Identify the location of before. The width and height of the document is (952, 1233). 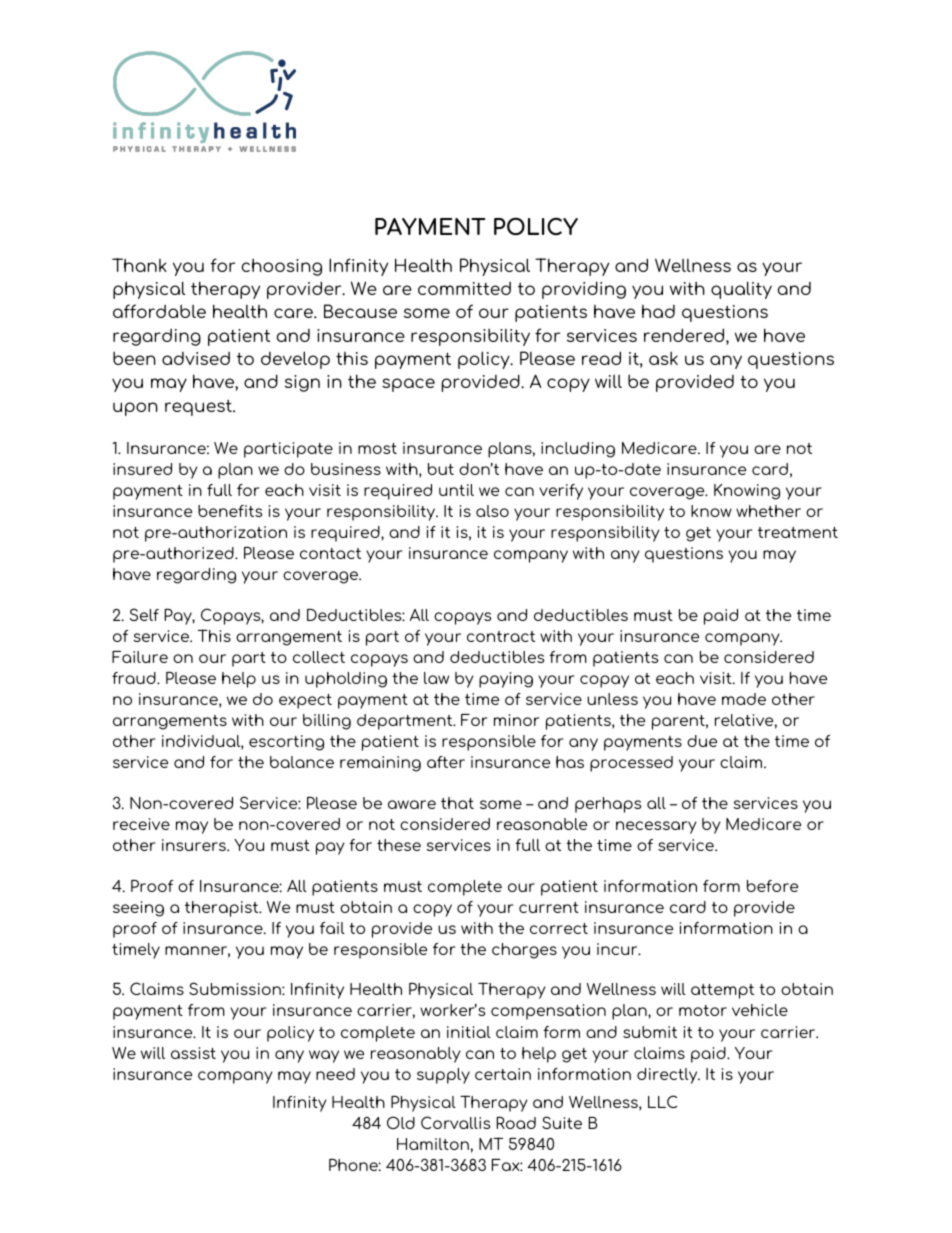
(772, 886).
